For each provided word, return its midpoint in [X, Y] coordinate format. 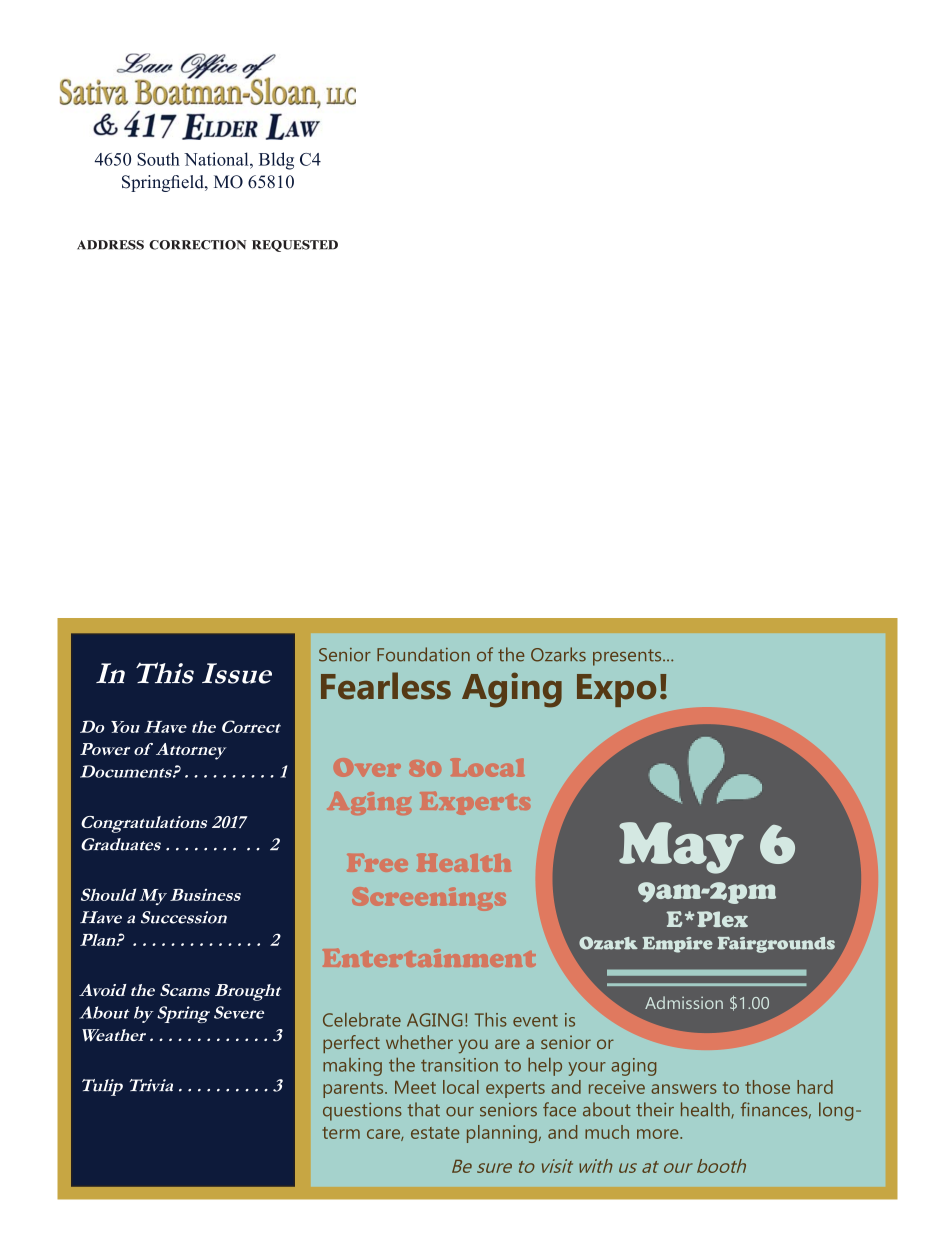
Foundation [423, 654]
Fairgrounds [776, 945]
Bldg [276, 161]
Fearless [386, 686]
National [217, 159]
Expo [616, 690]
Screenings [429, 899]
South [158, 159]
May [681, 848]
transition [459, 1065]
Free [377, 863]
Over [367, 767]
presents [628, 657]
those [767, 1087]
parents [354, 1090]
